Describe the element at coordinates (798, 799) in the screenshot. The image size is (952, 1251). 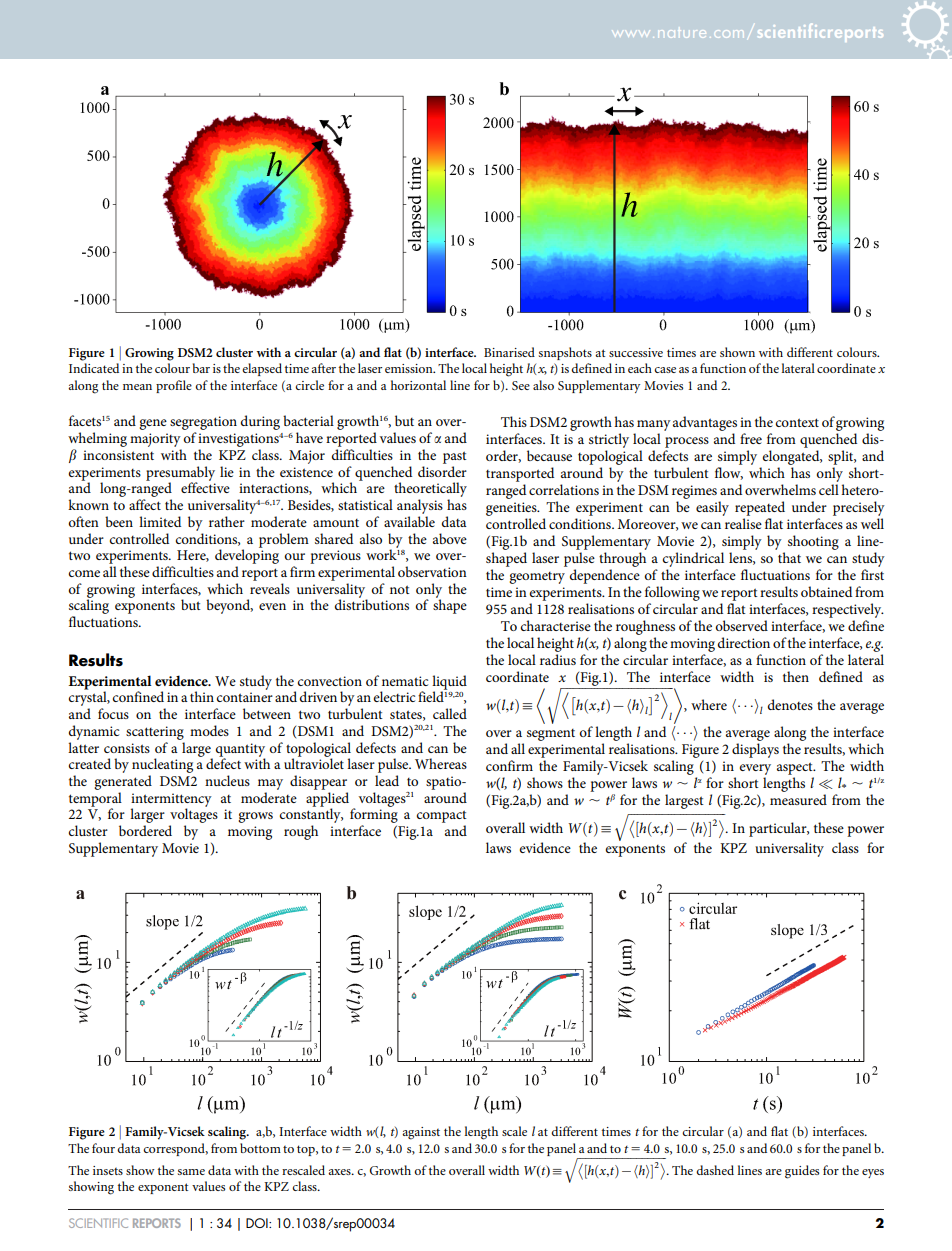
I see `measured` at that location.
